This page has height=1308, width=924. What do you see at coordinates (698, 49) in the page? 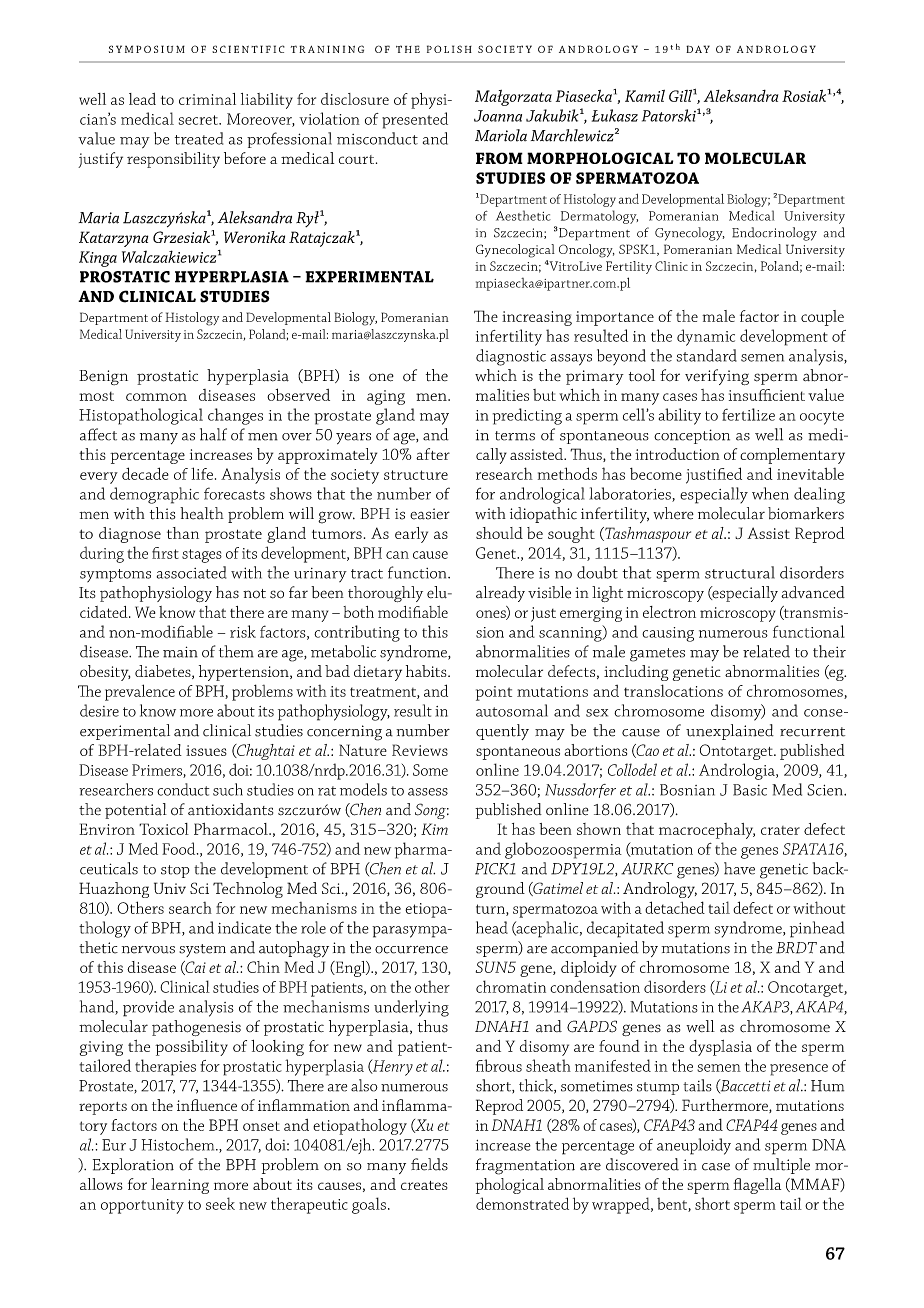
I see `DAY` at bounding box center [698, 49].
